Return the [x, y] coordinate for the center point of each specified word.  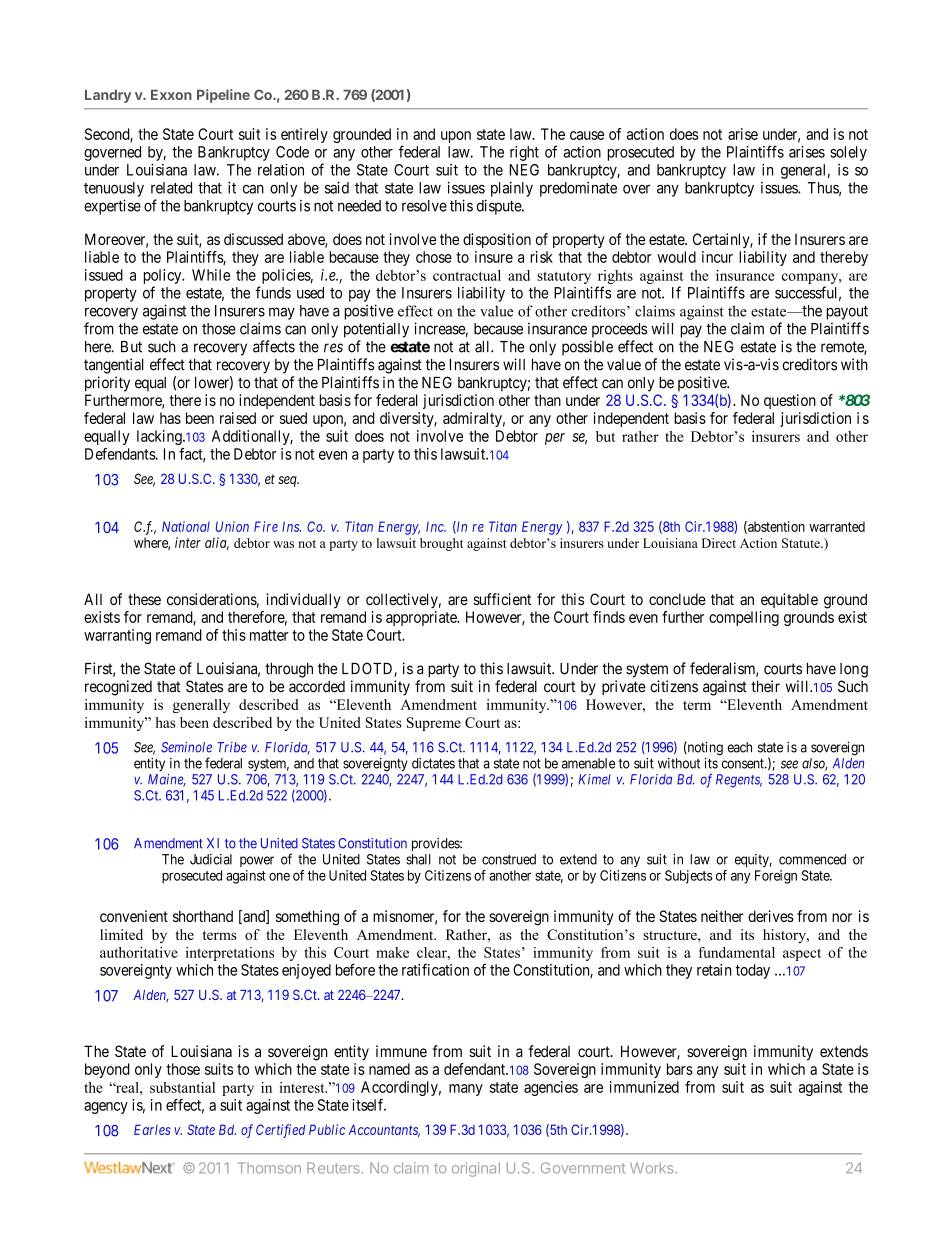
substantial [182, 1087]
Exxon [171, 95]
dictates [433, 763]
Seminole [186, 747]
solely [848, 153]
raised [238, 418]
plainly [512, 189]
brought [441, 544]
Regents [739, 781]
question [790, 401]
